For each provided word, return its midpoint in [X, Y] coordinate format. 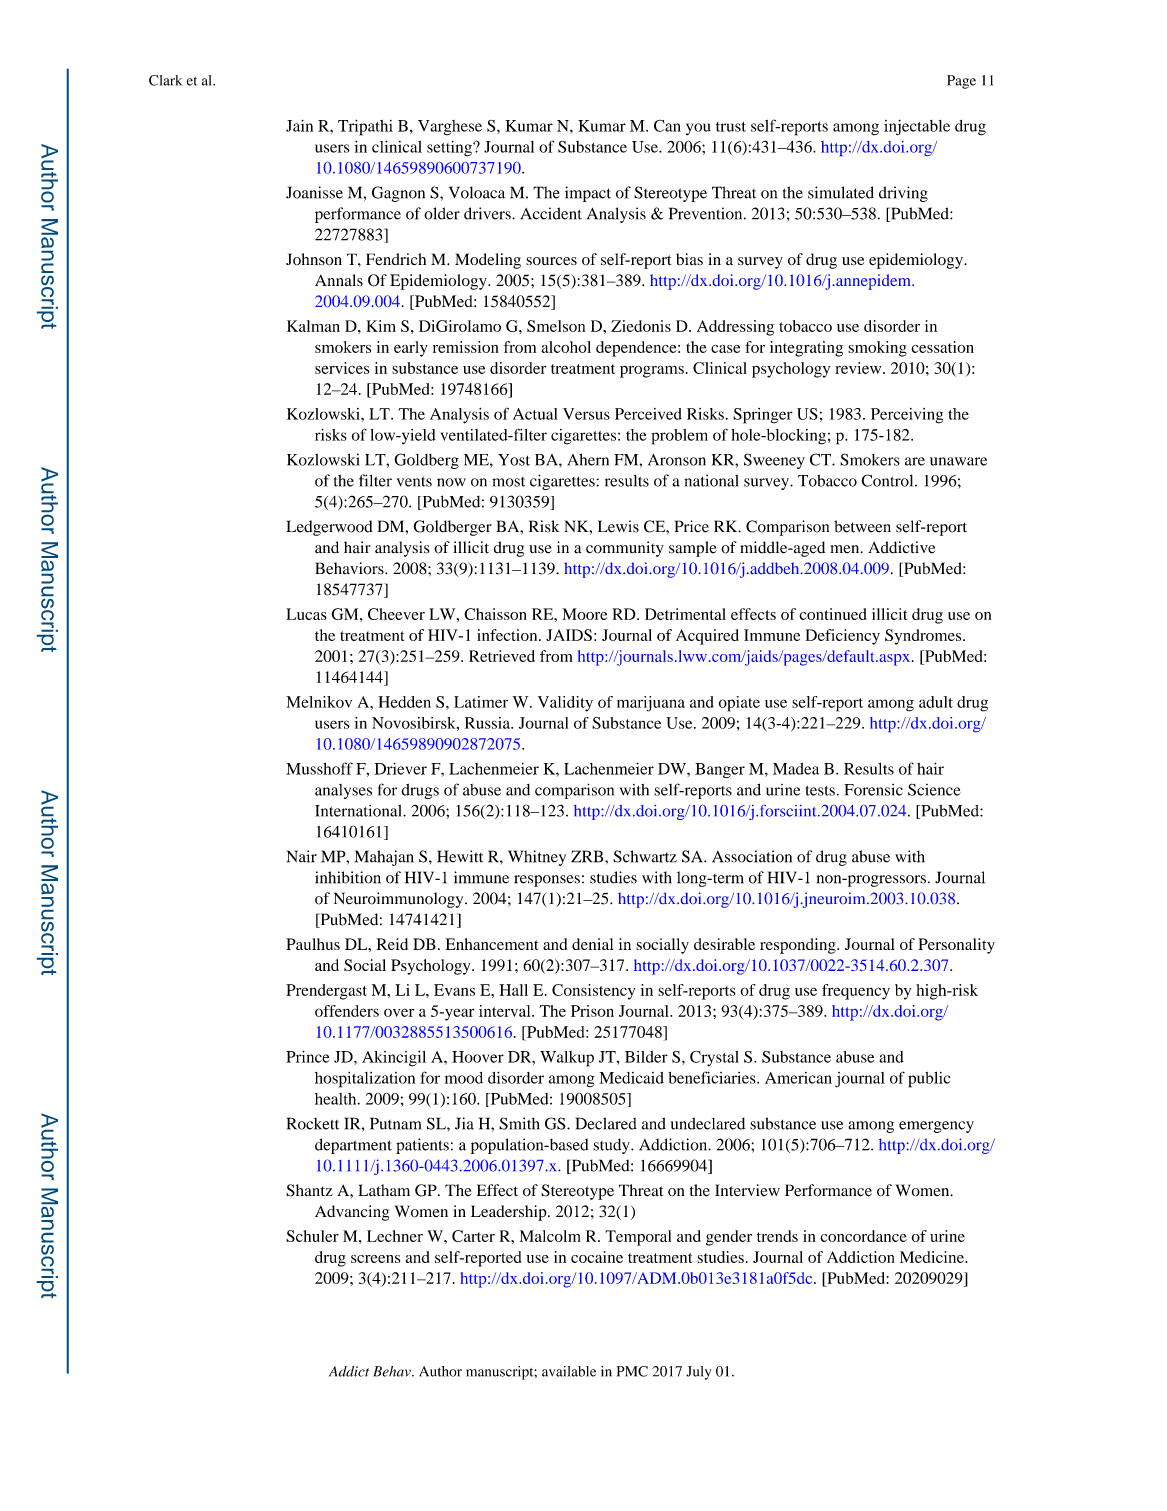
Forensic [873, 790]
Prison [592, 1011]
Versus [586, 414]
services [342, 368]
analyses [343, 791]
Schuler [312, 1236]
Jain [299, 125]
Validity [565, 704]
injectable [917, 127]
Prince [308, 1056]
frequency [856, 992]
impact [588, 194]
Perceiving [907, 416]
